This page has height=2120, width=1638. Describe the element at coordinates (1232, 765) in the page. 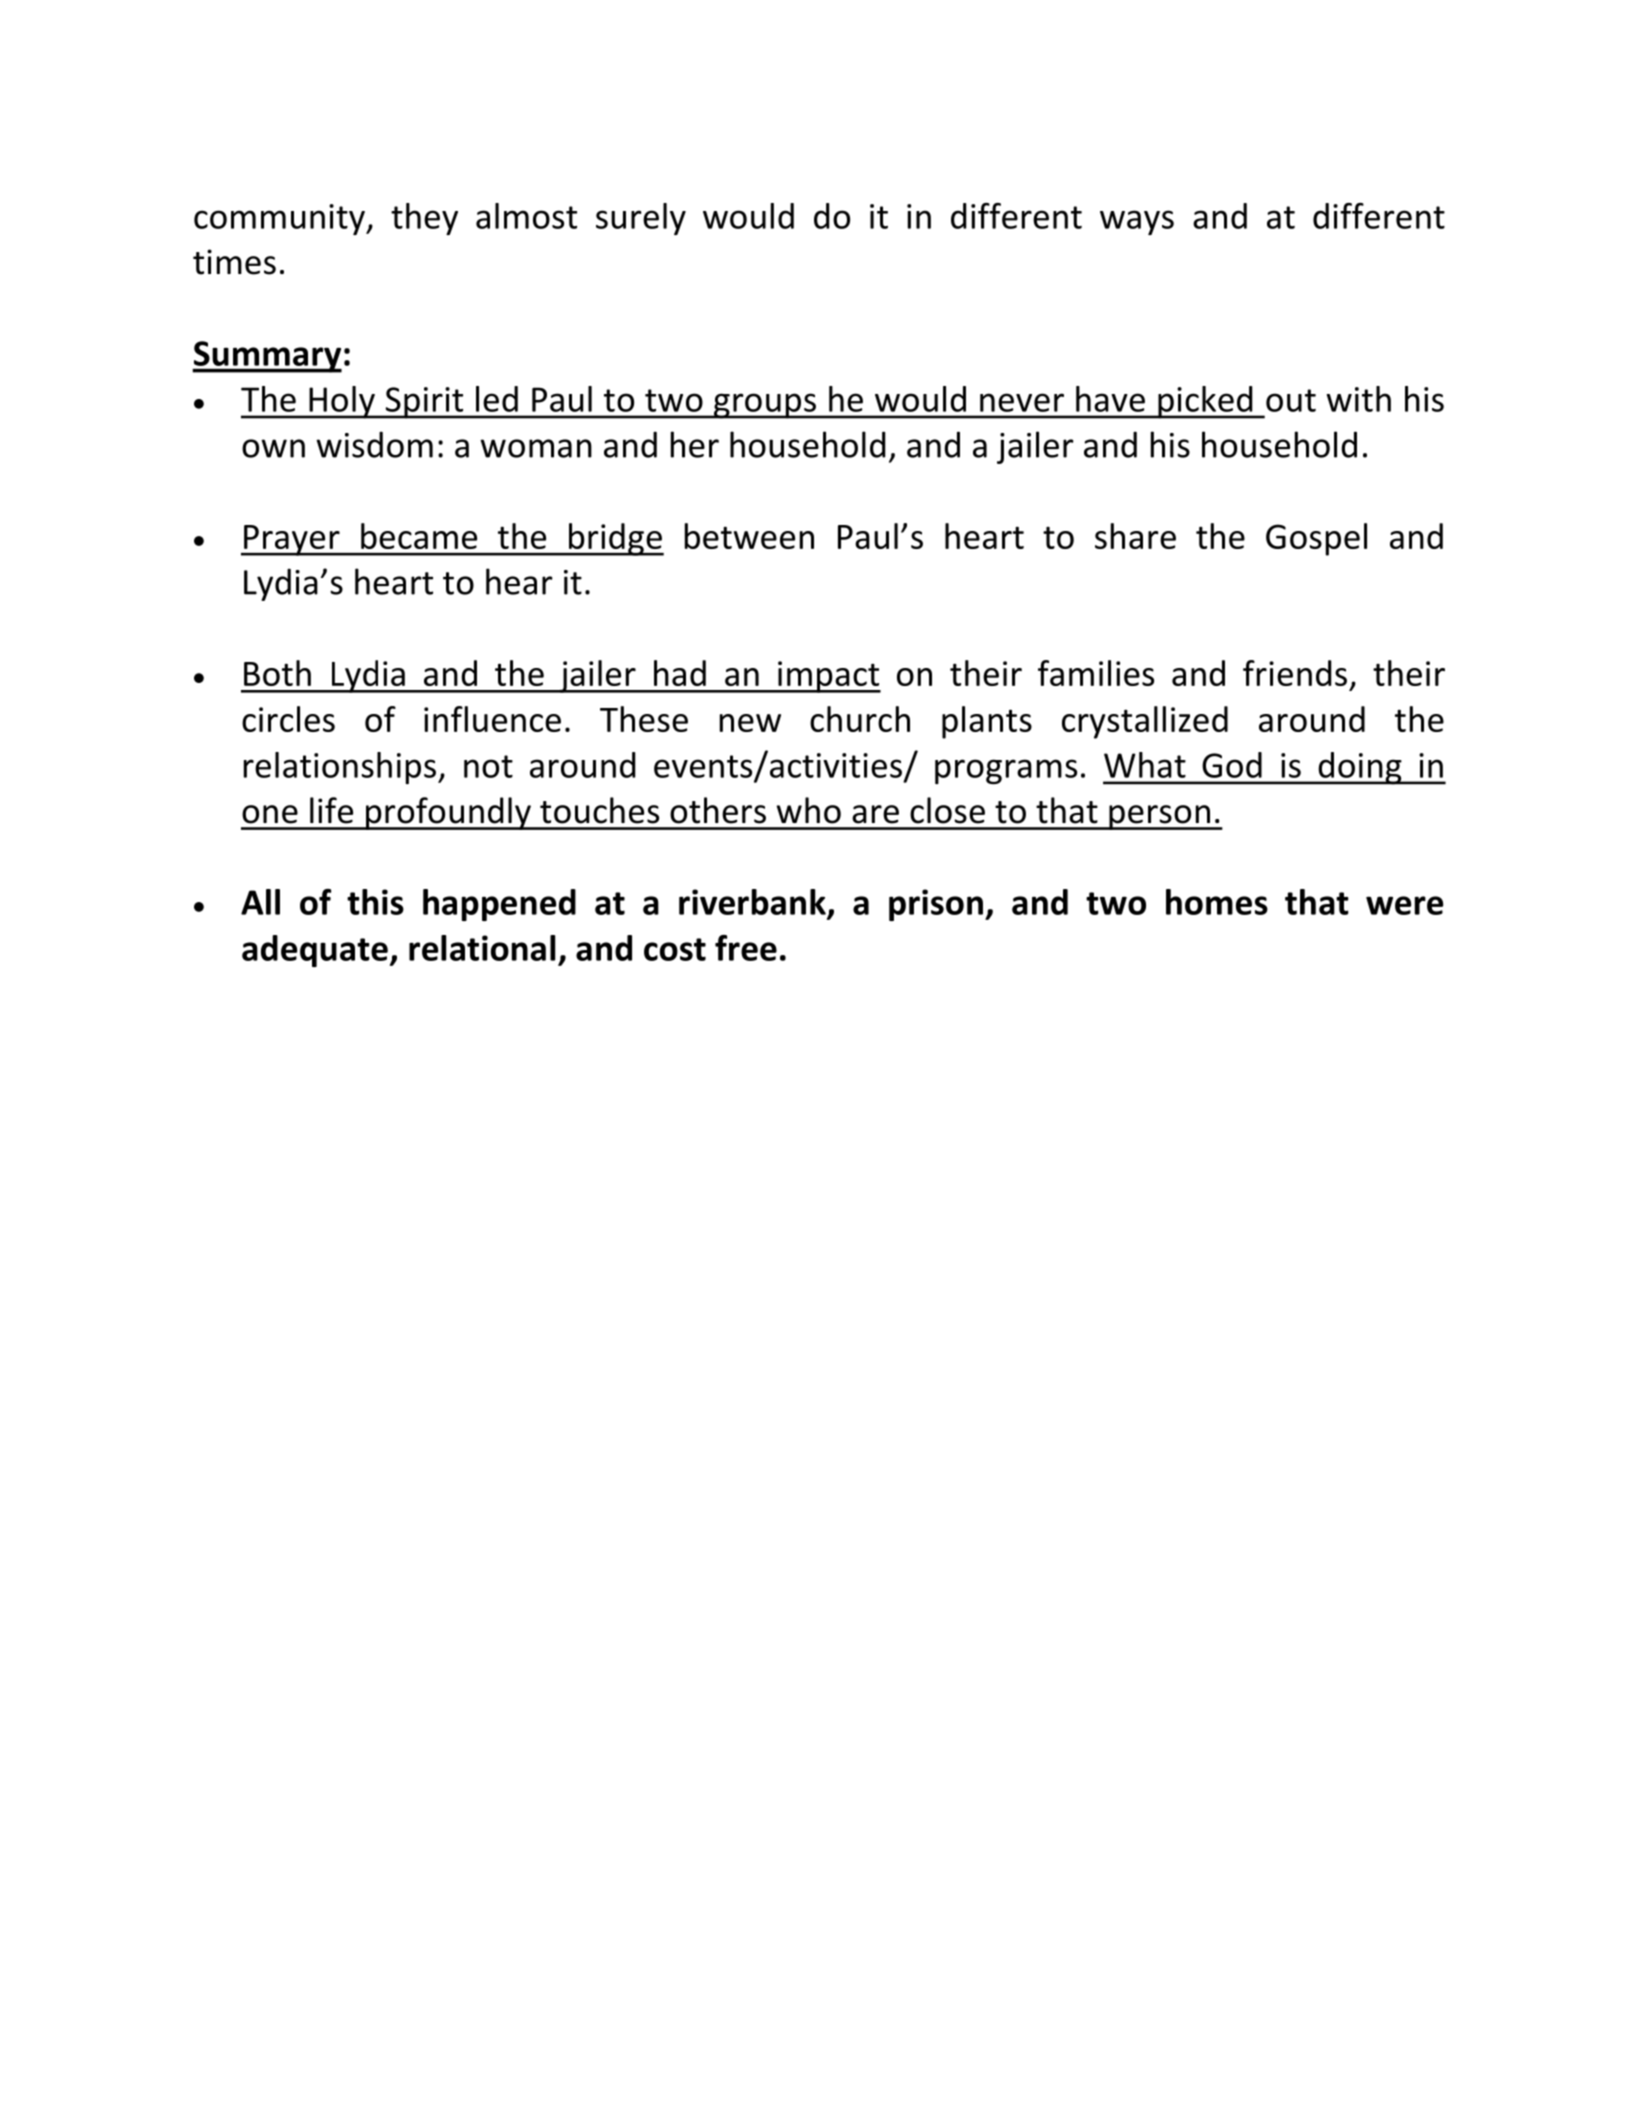

I see `God` at that location.
